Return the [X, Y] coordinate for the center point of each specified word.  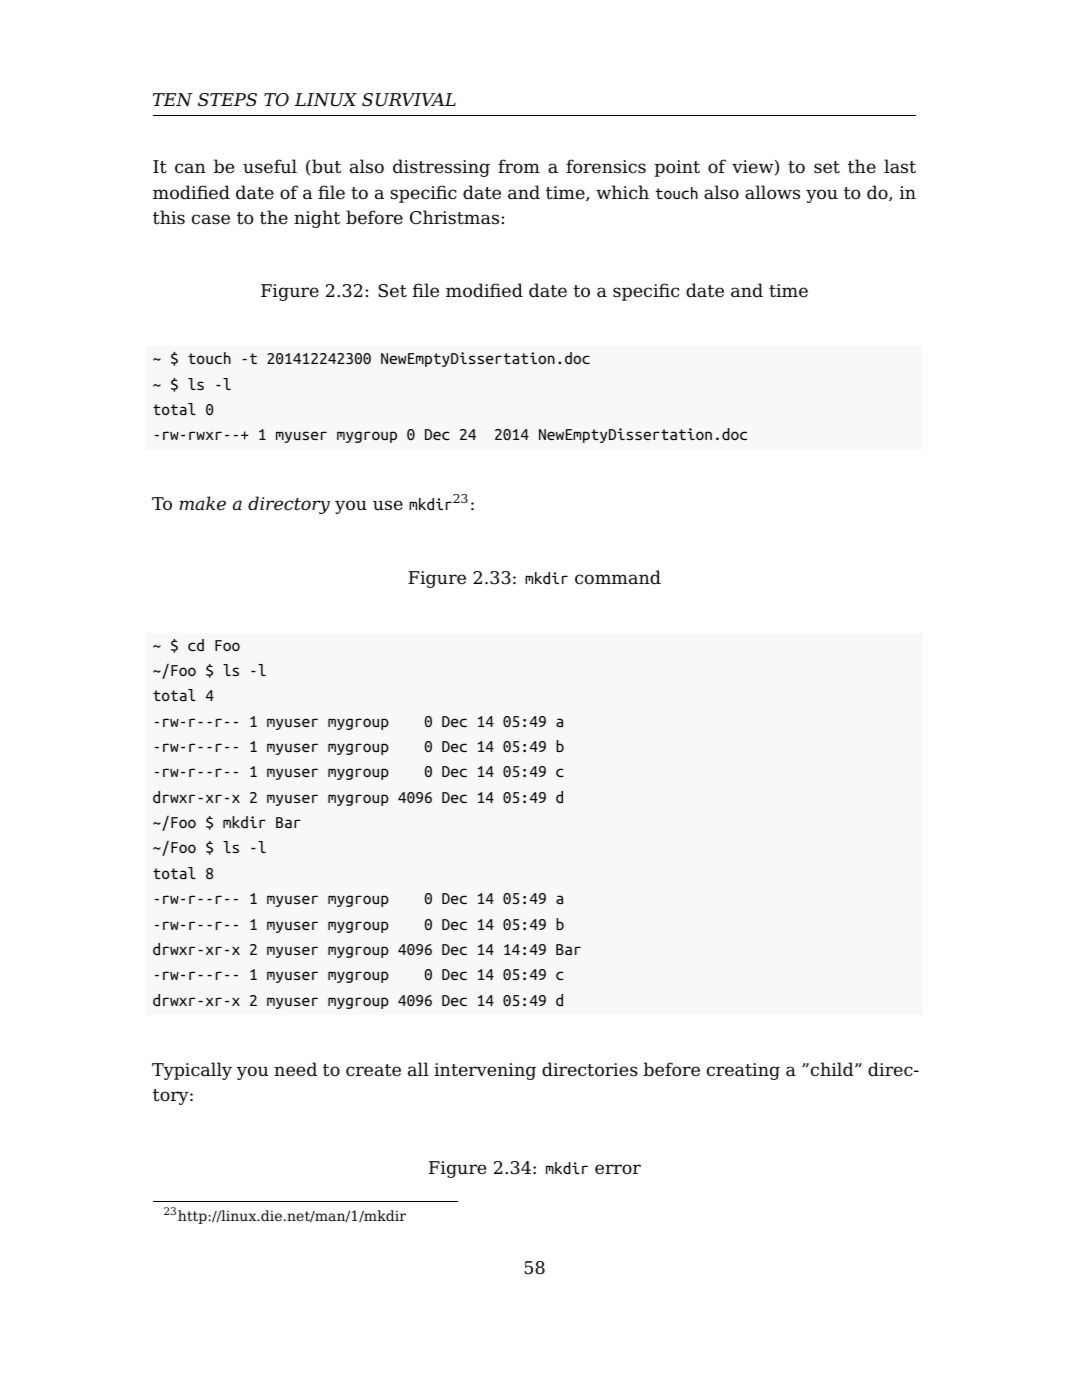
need [295, 1069]
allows [772, 192]
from [519, 166]
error [618, 1169]
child [833, 1069]
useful [270, 166]
